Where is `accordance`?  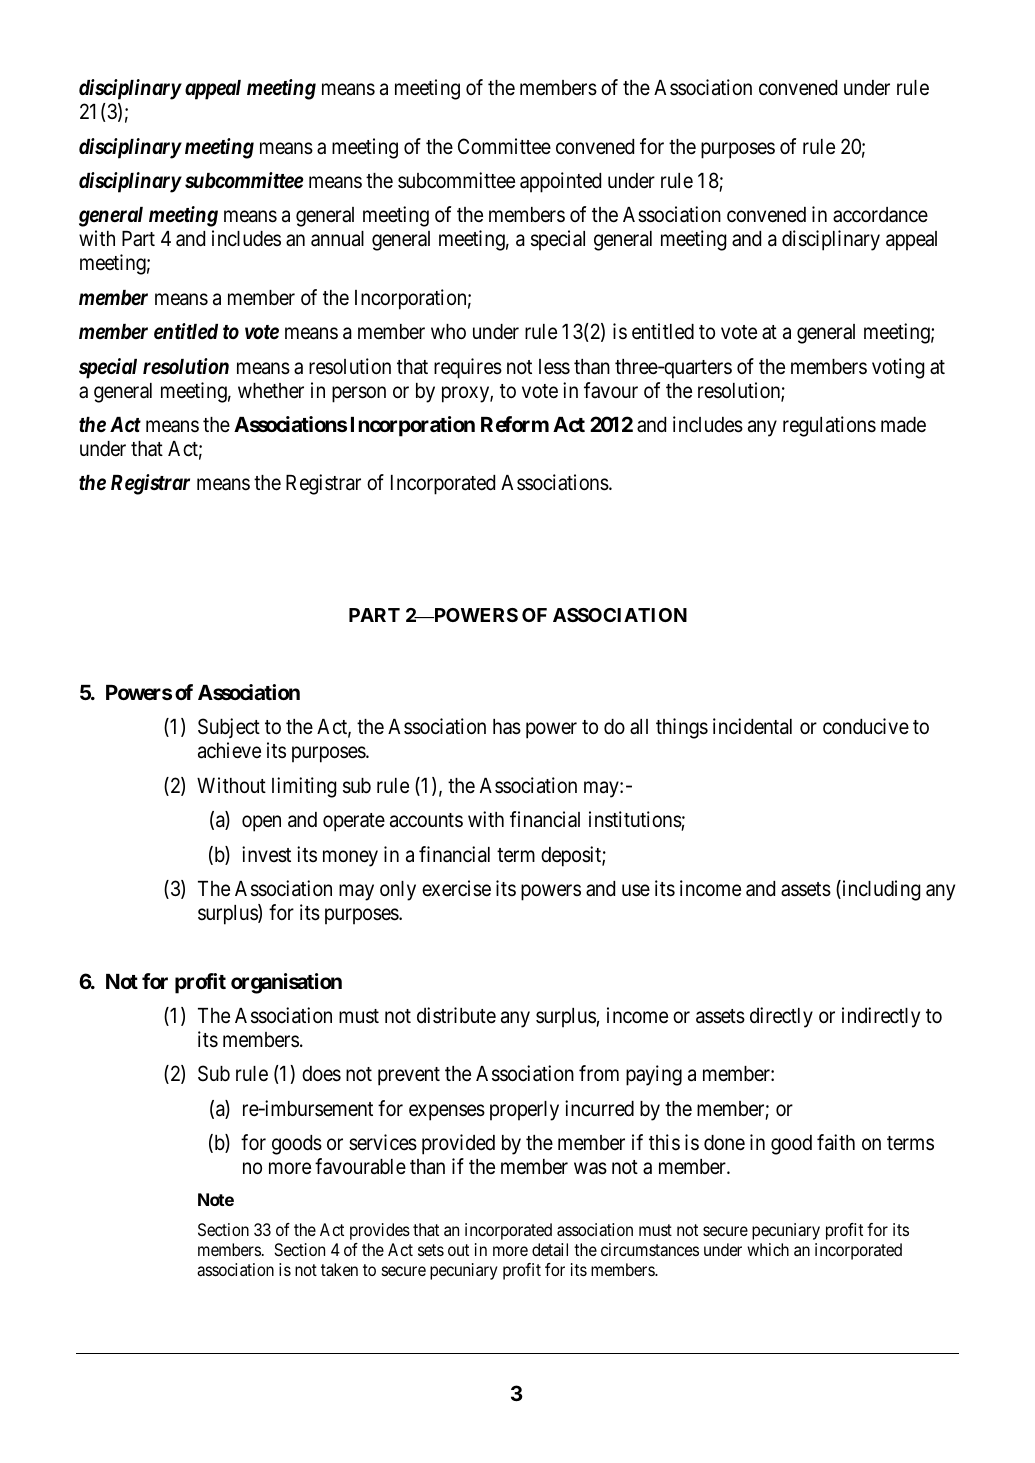
accordance is located at coordinates (880, 215).
